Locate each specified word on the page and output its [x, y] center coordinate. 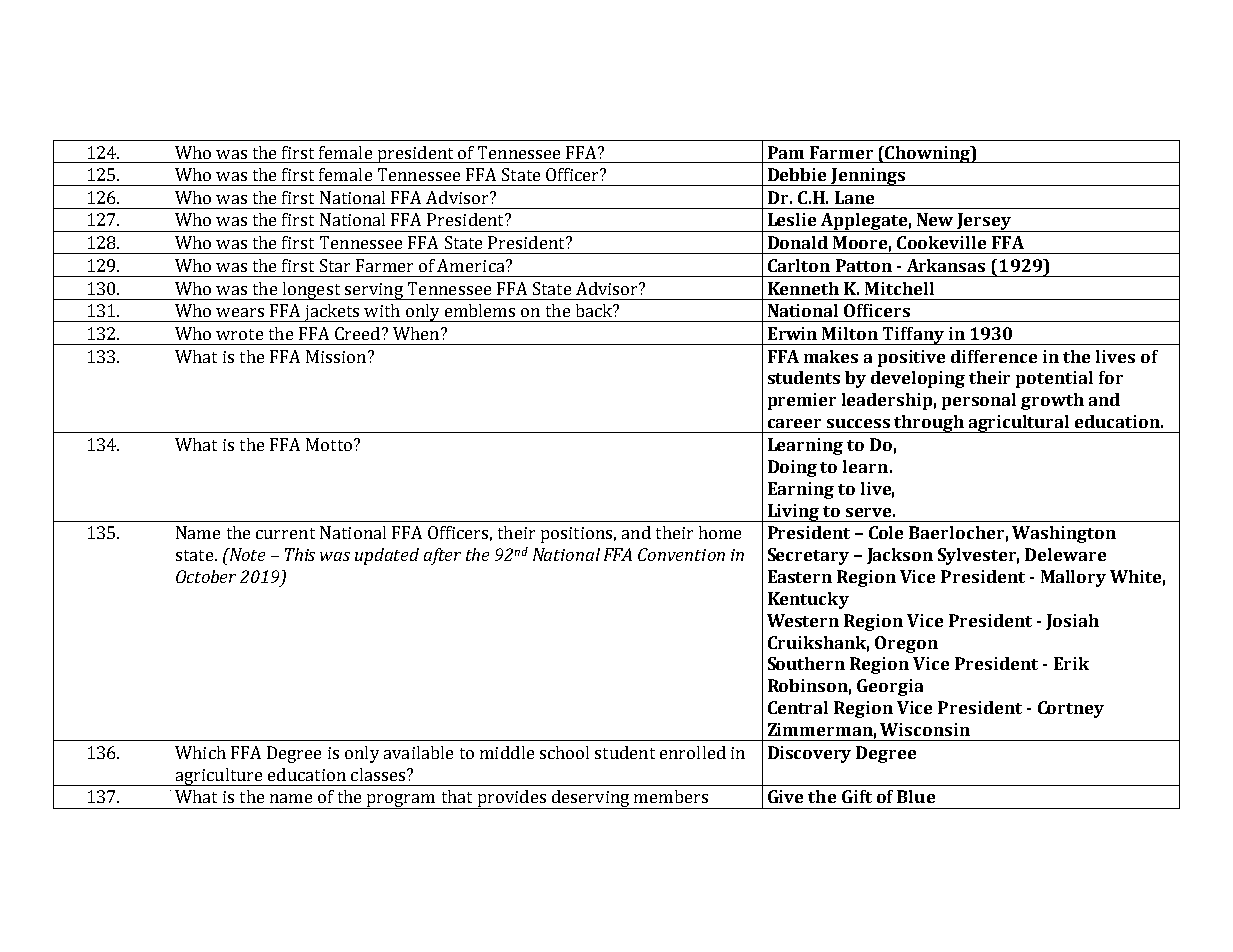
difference [994, 356]
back [595, 310]
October [206, 576]
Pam [786, 152]
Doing [792, 468]
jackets [332, 313]
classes [379, 774]
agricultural [1020, 424]
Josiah [1072, 622]
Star [335, 265]
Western [803, 620]
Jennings [869, 177]
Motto [329, 444]
